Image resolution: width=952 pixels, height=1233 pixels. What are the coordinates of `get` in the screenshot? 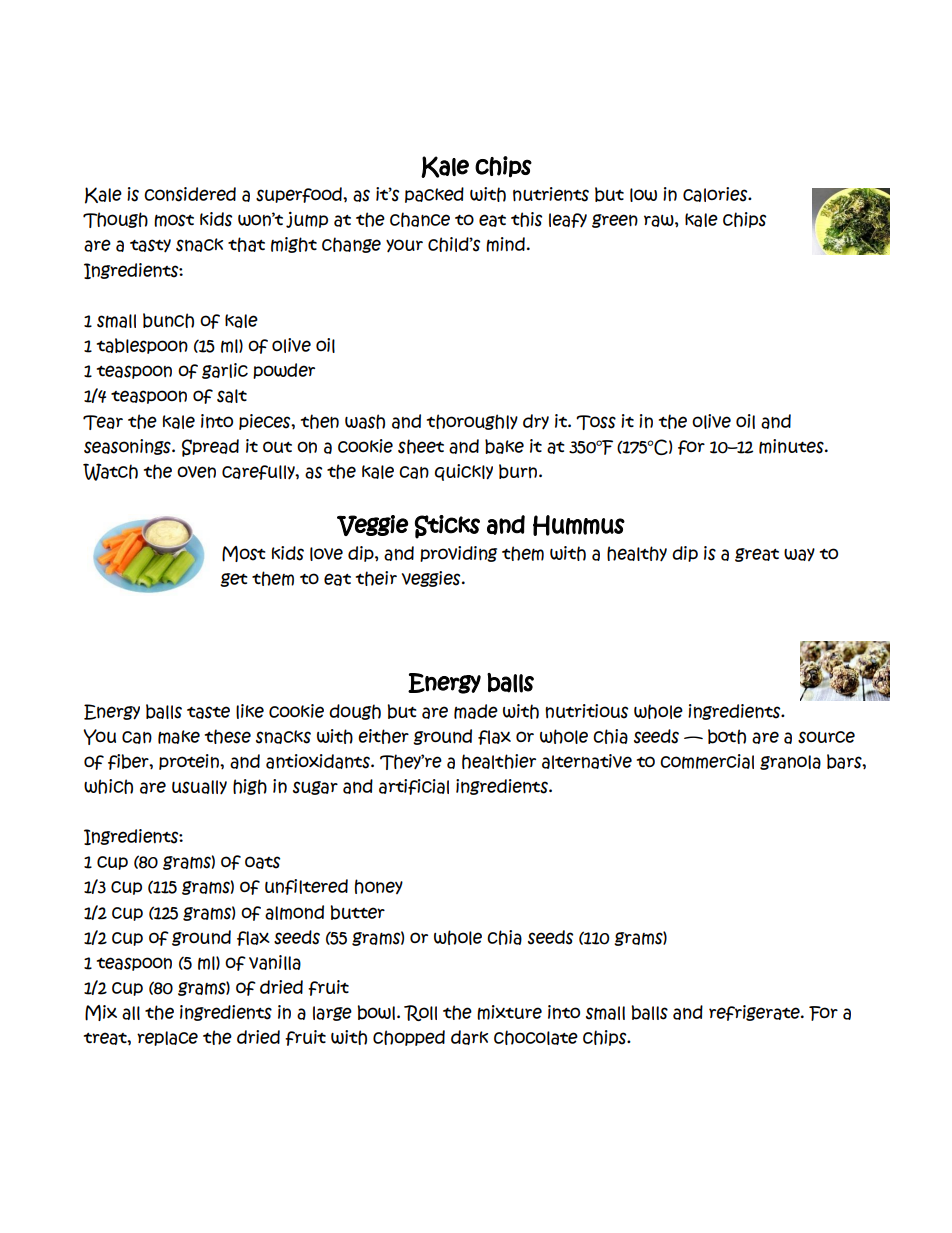 It's located at (234, 580).
